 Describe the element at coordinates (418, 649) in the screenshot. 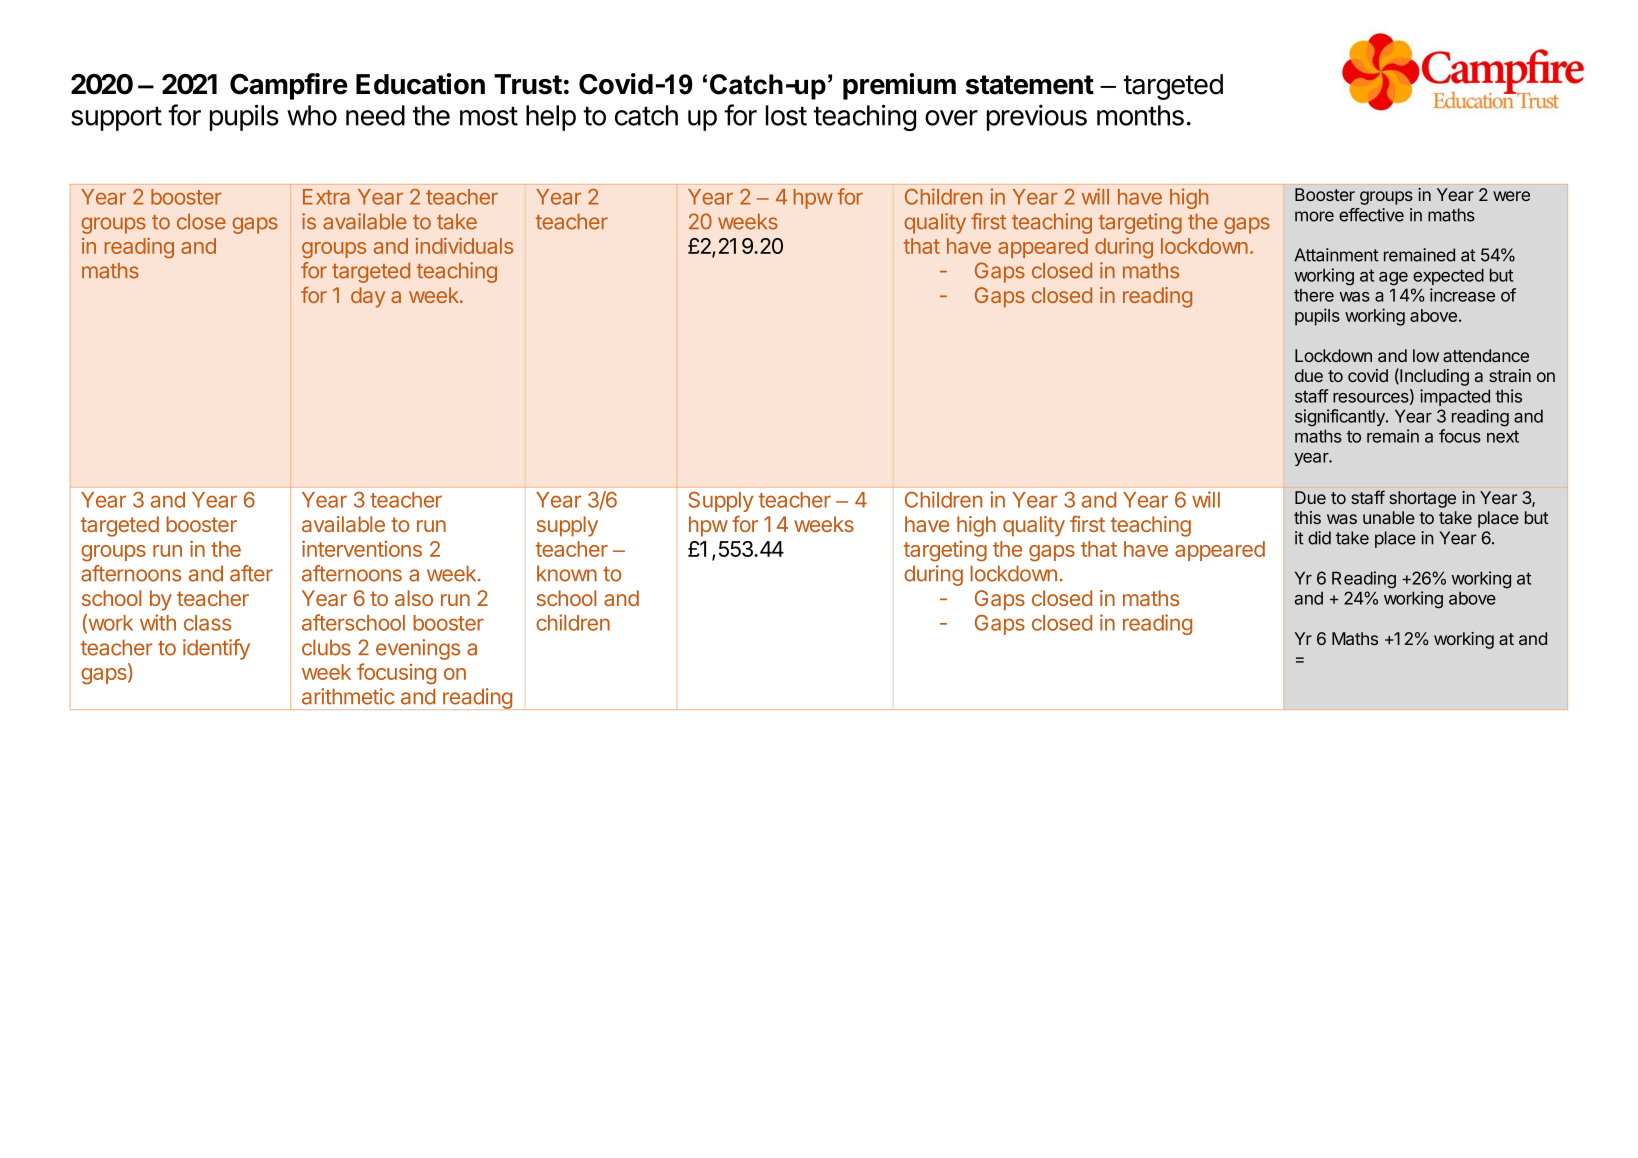

I see `evenings` at that location.
